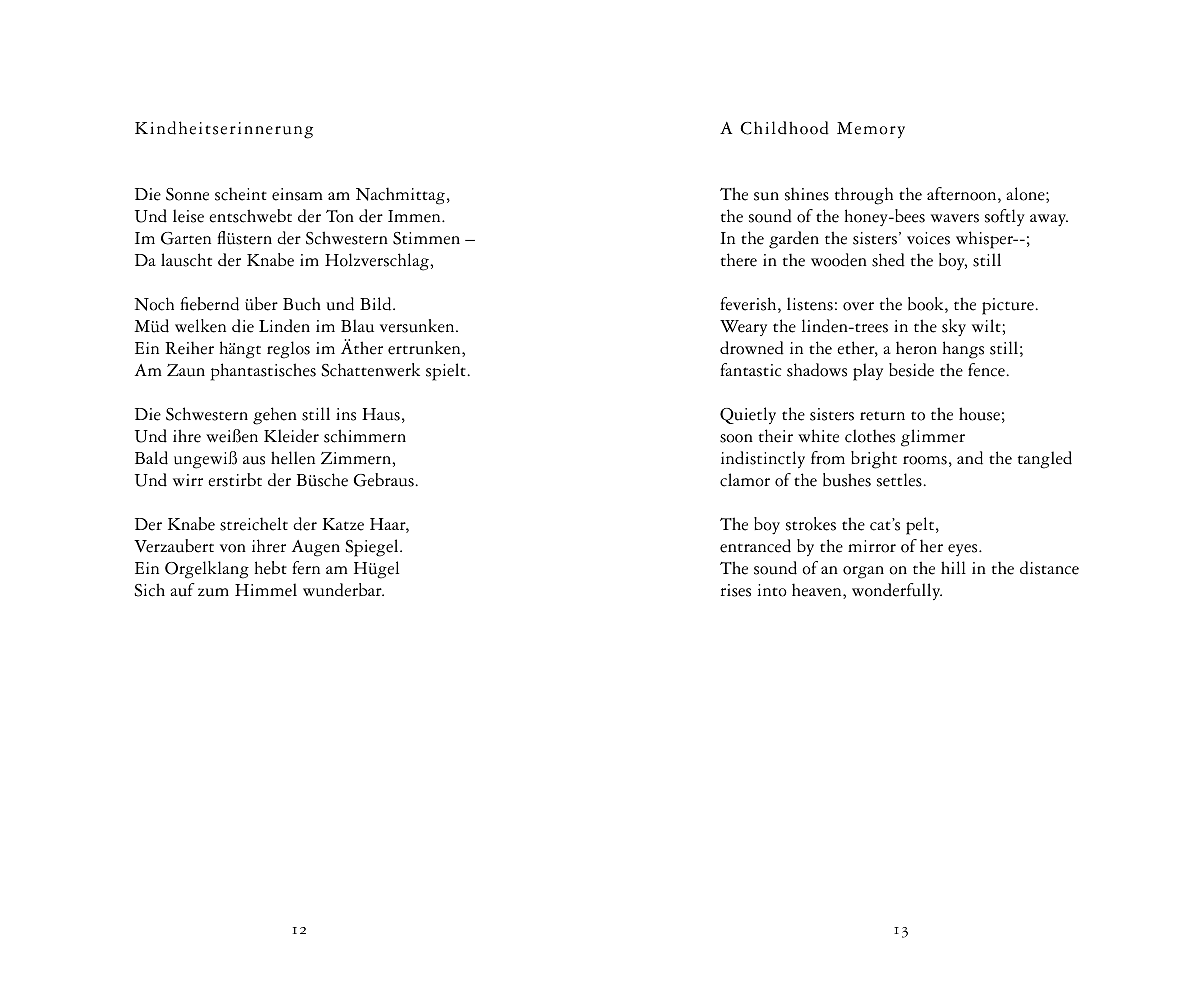  Describe the element at coordinates (189, 348) in the image. I see `Reiher` at that location.
